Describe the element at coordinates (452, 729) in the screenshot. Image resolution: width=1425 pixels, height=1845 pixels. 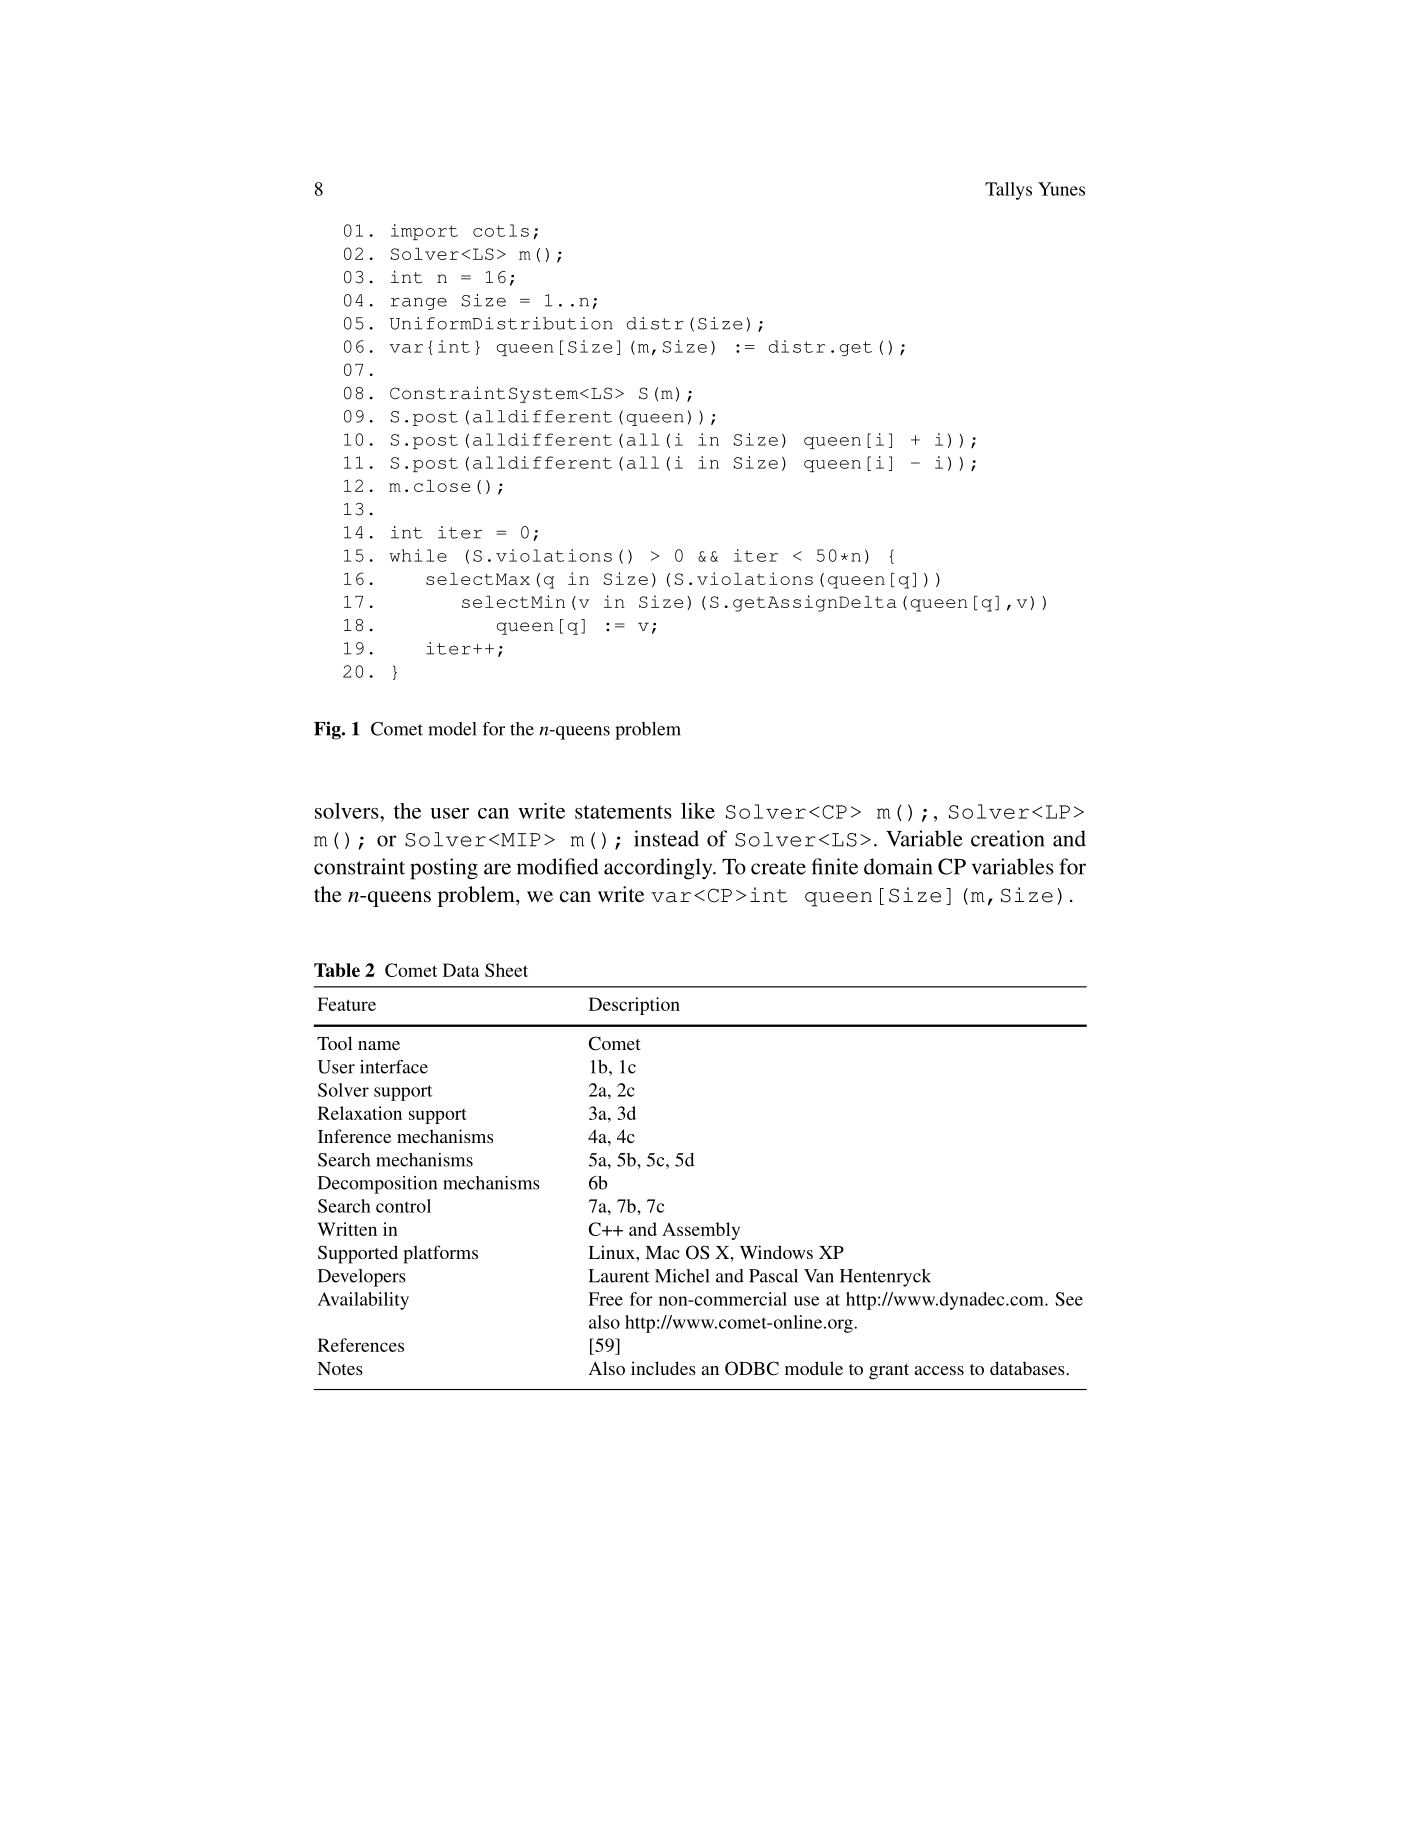
I see `model` at that location.
